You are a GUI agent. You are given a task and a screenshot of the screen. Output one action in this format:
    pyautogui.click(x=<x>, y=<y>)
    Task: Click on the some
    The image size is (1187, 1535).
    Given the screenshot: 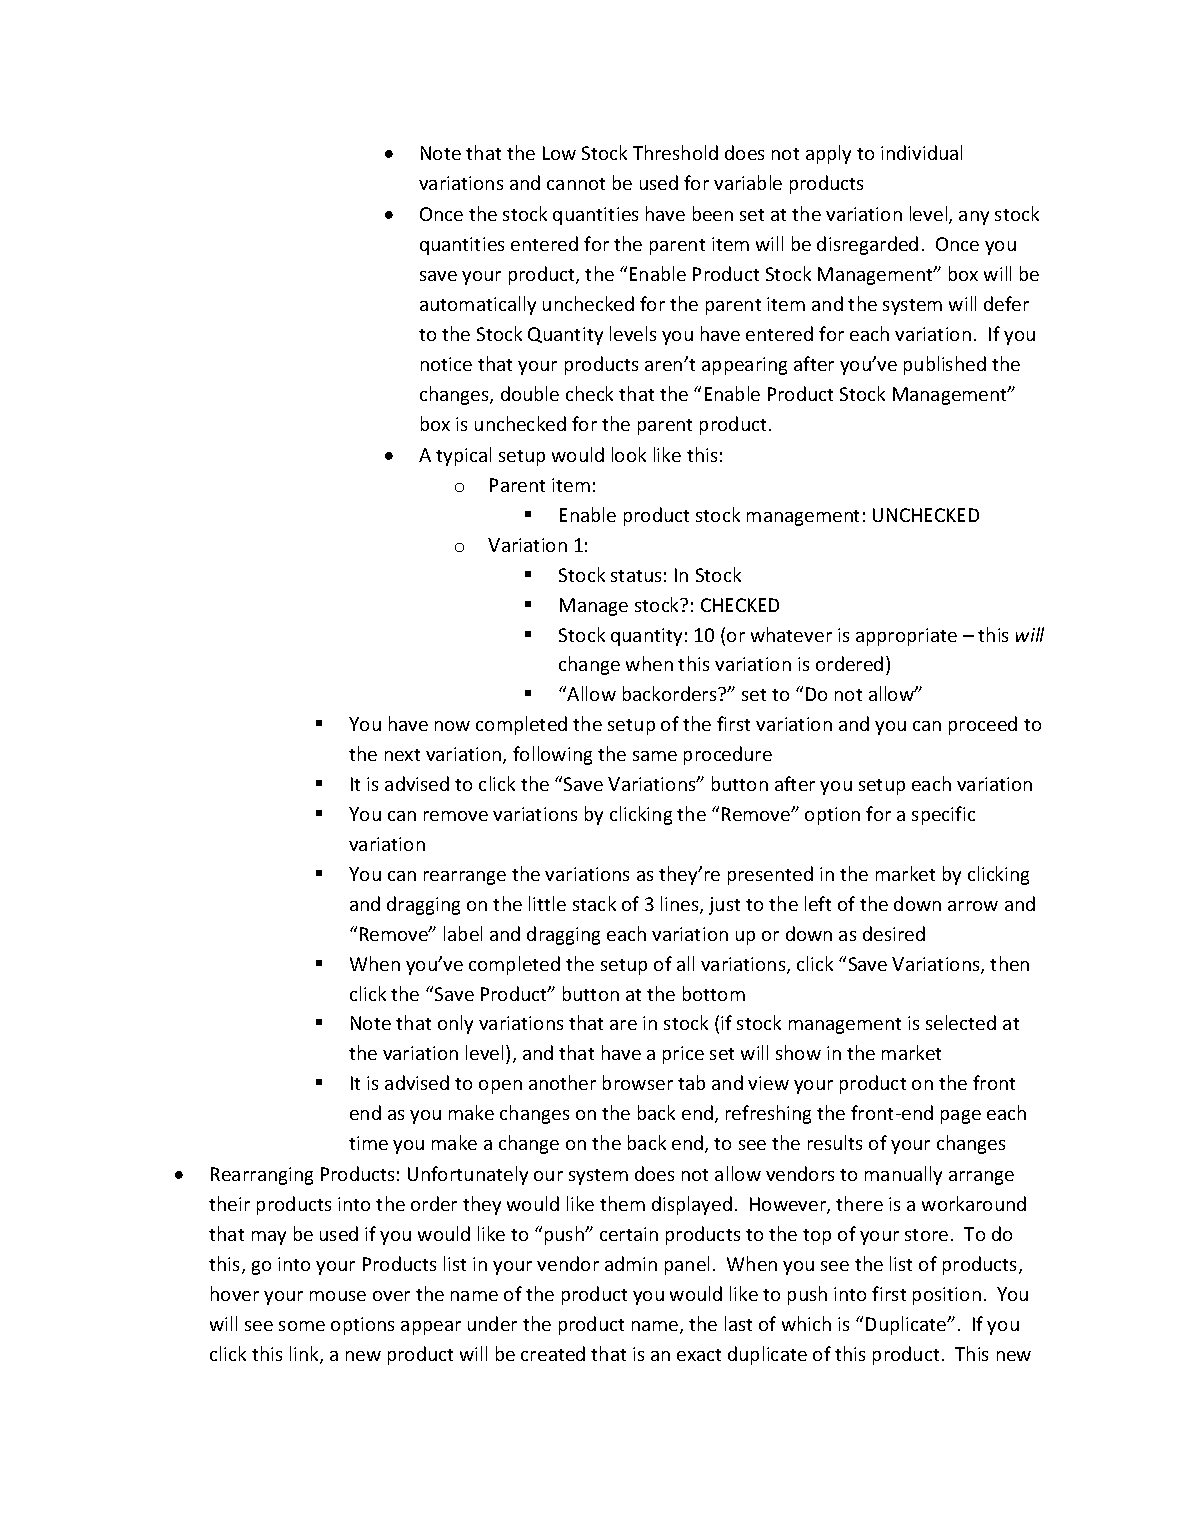 What is the action you would take?
    pyautogui.click(x=302, y=1326)
